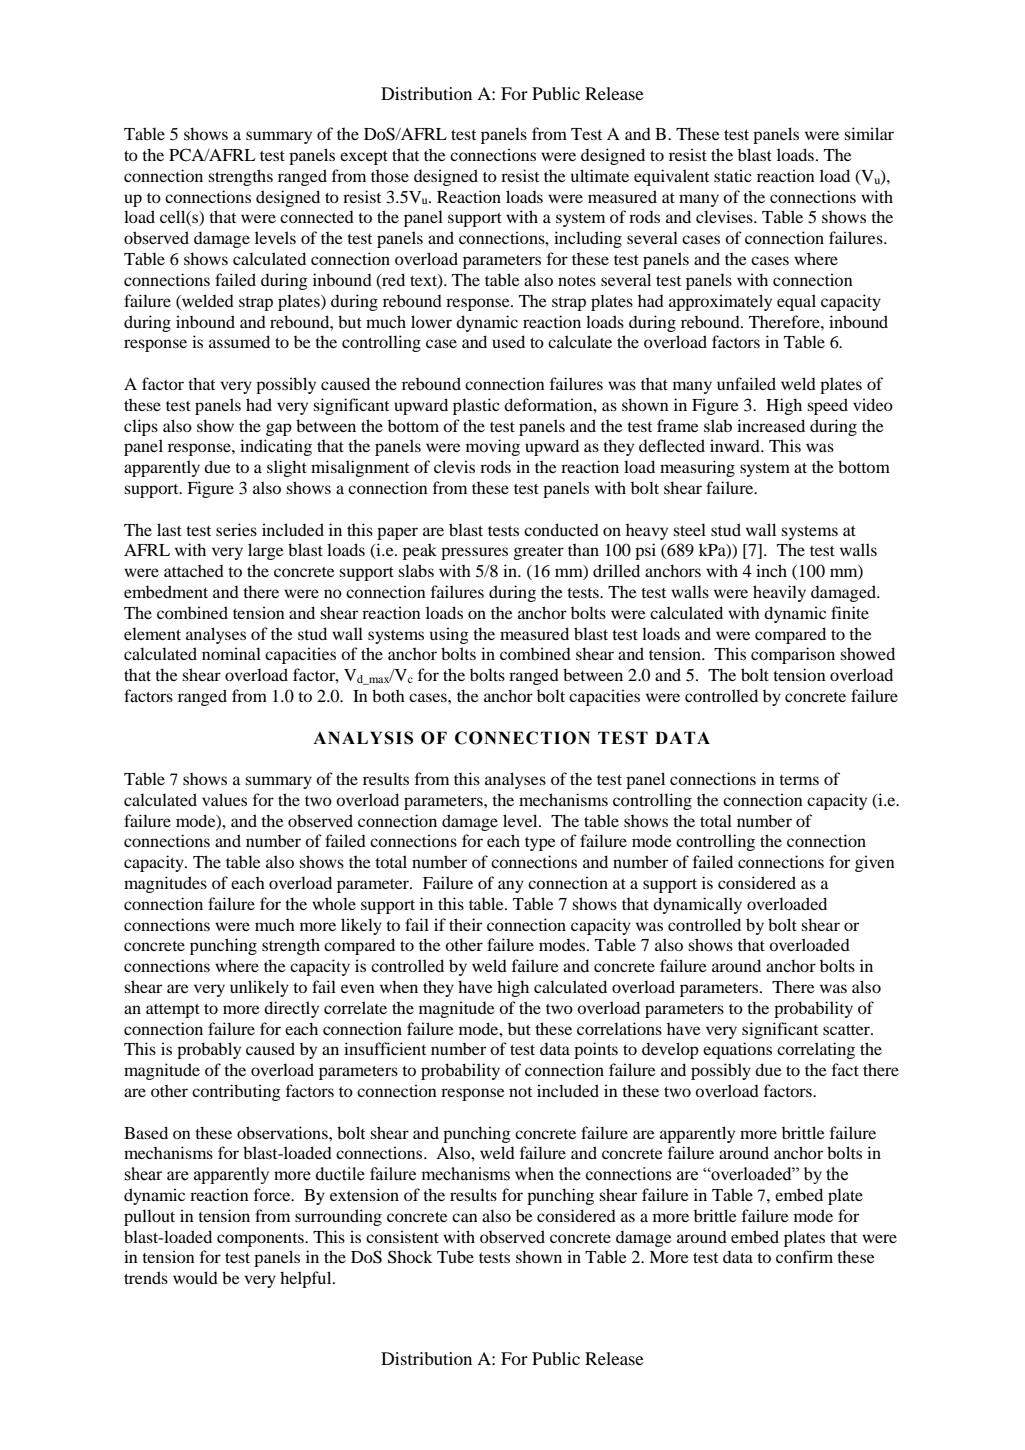  I want to click on greater, so click(539, 553).
